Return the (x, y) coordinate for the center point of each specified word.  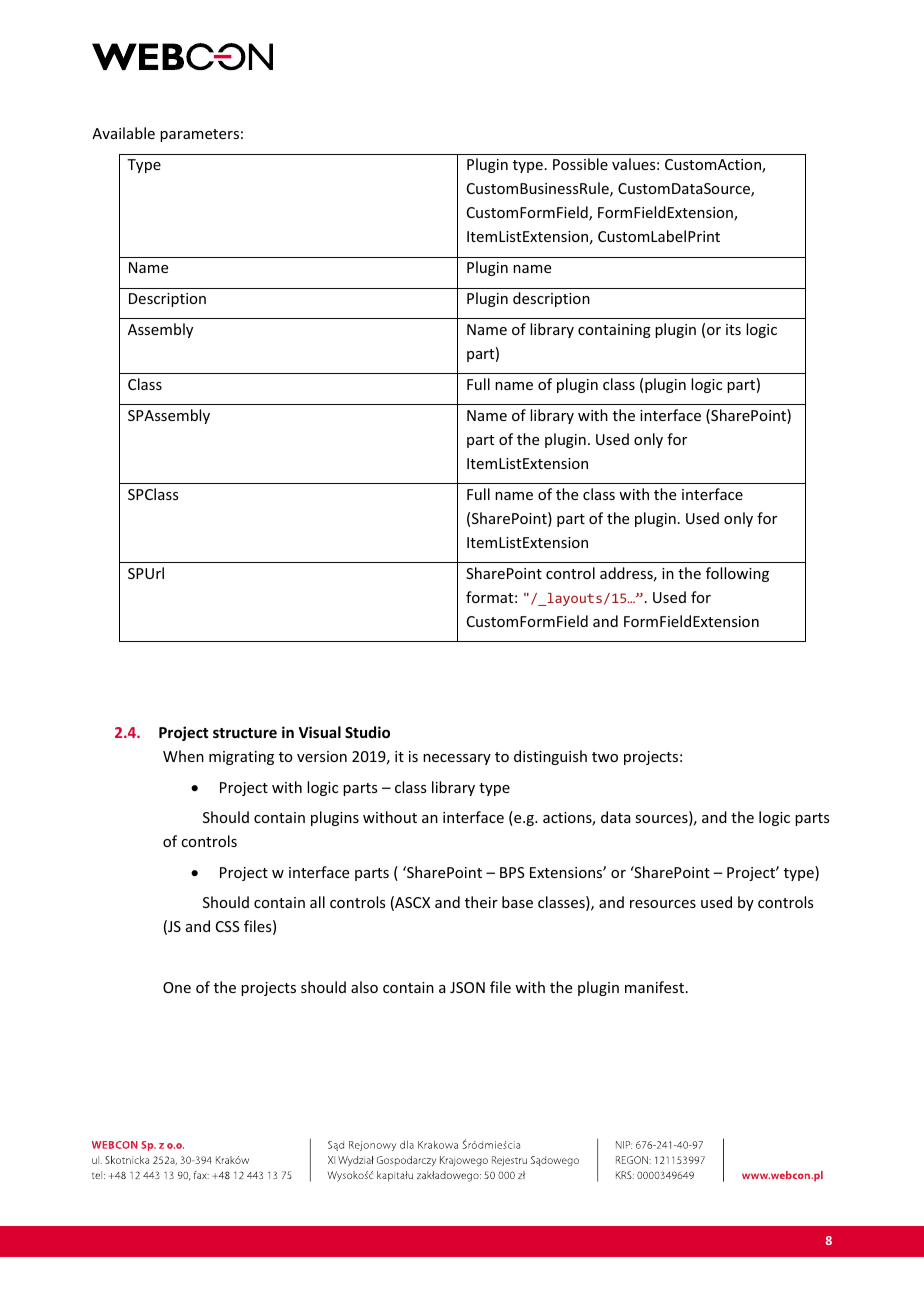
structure (245, 733)
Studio (367, 732)
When (183, 756)
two (605, 757)
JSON (467, 987)
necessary (457, 759)
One (177, 987)
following (737, 574)
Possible (580, 164)
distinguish (550, 757)
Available (123, 133)
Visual (320, 732)
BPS (512, 872)
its (733, 329)
